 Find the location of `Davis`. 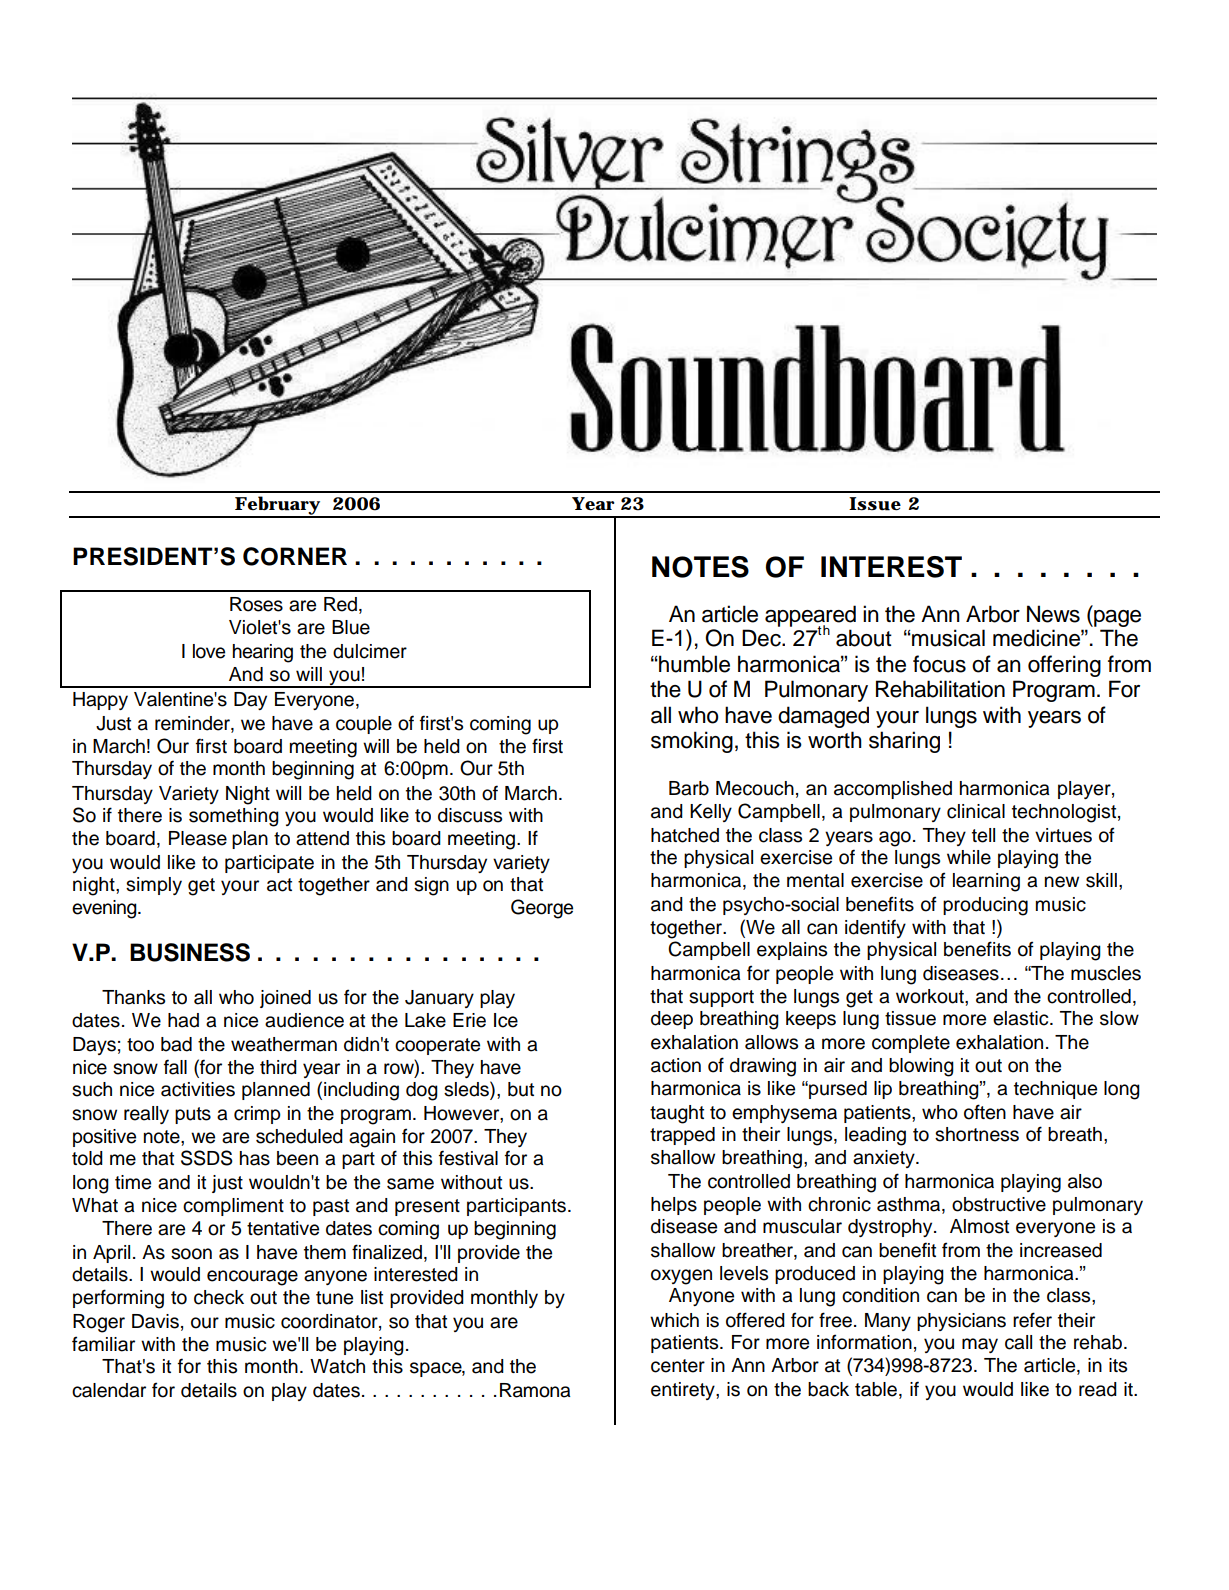

Davis is located at coordinates (155, 1321).
